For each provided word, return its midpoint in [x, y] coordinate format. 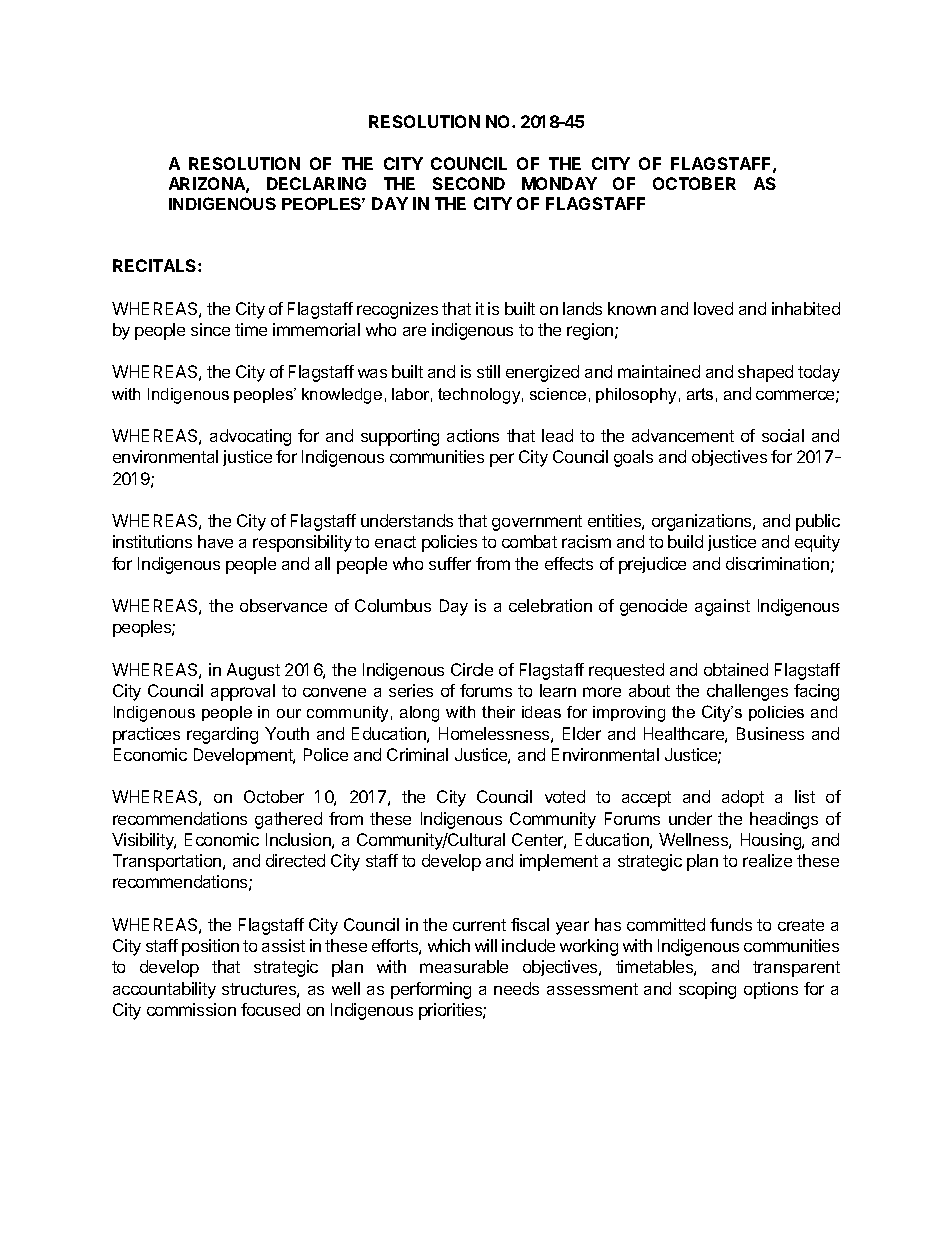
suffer [450, 563]
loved [713, 308]
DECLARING [316, 183]
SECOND [469, 183]
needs [516, 988]
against [722, 607]
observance [283, 605]
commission [191, 1009]
